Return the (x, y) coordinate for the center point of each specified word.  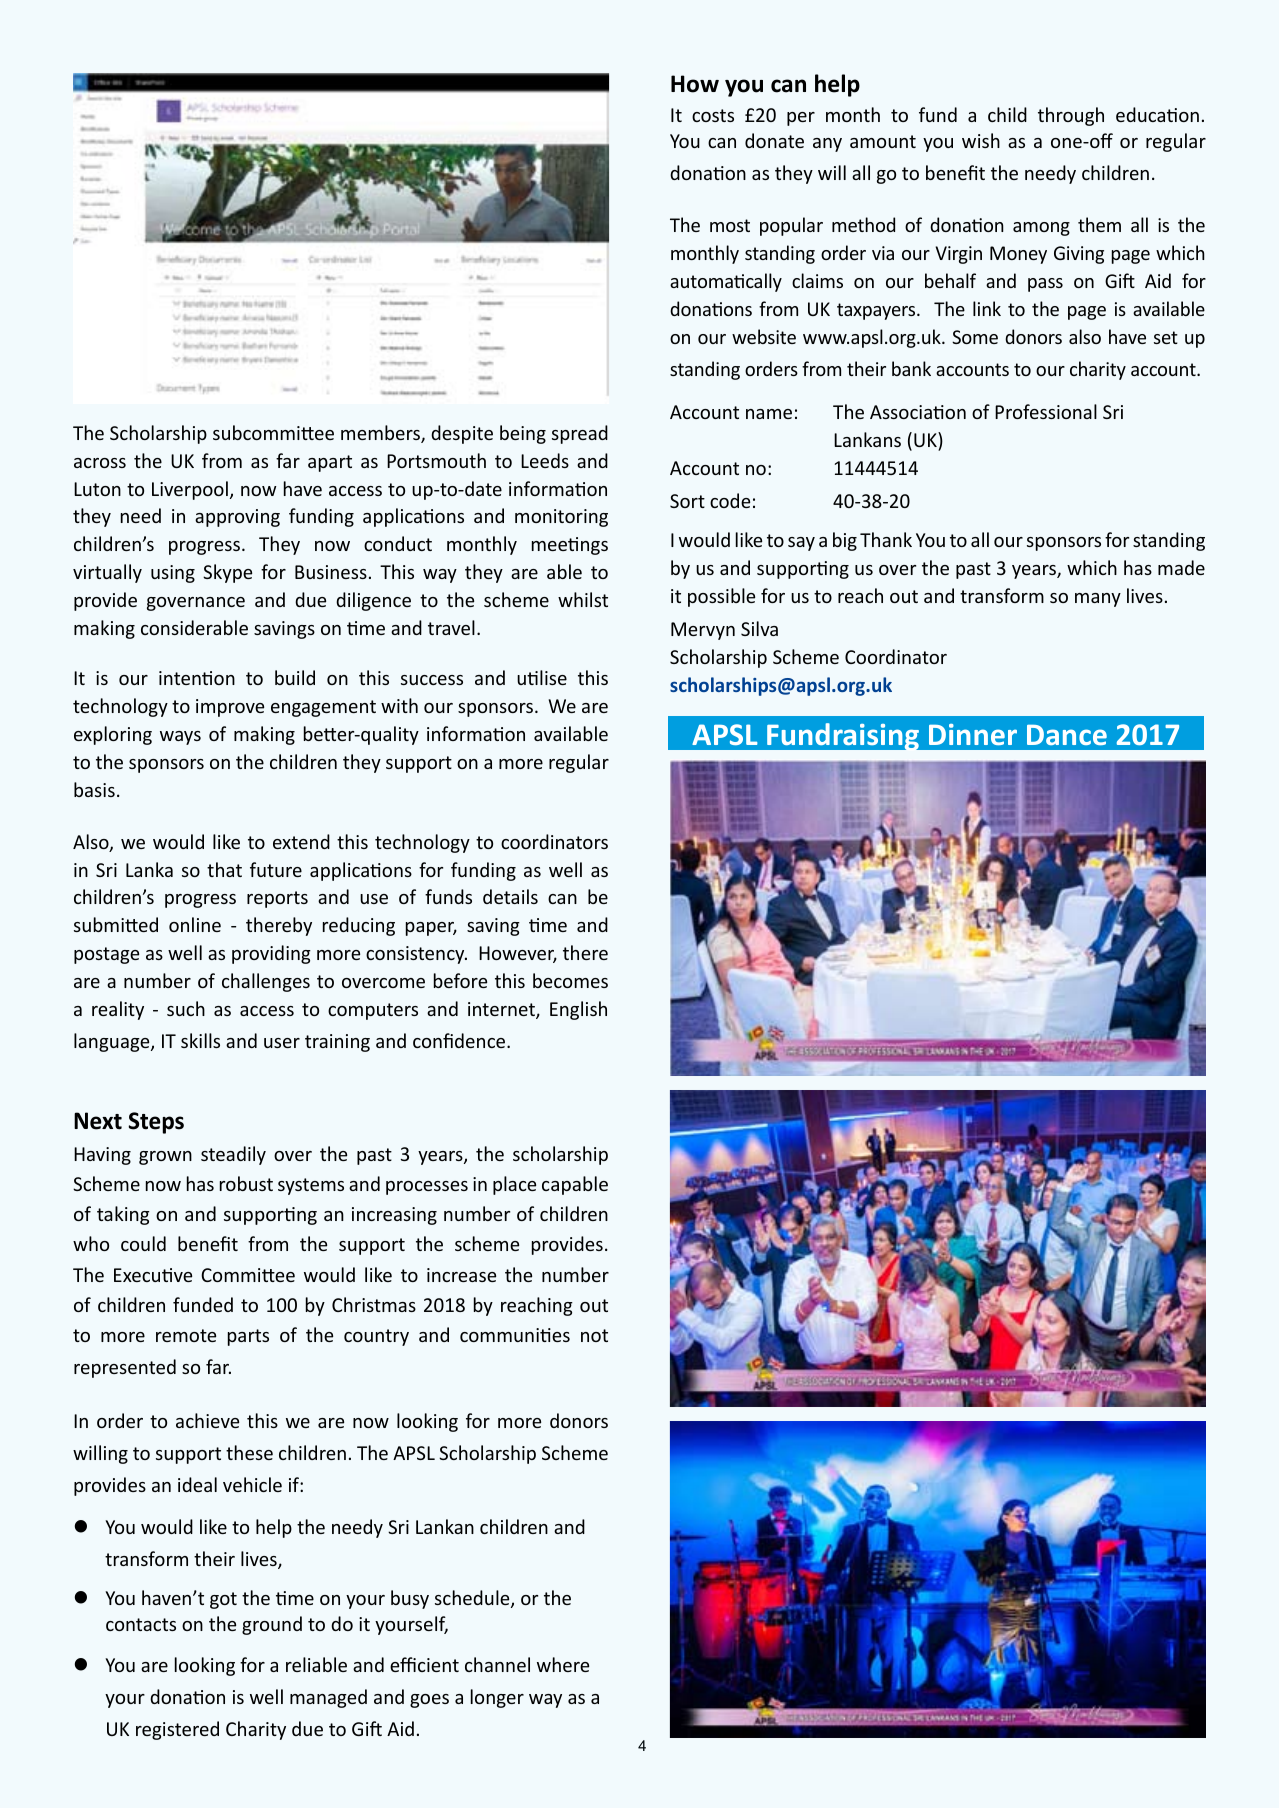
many (1098, 600)
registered (177, 1730)
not (594, 1335)
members (381, 434)
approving (237, 518)
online (195, 924)
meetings (570, 546)
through (1071, 116)
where (563, 1664)
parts (248, 1337)
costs (713, 115)
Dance (1067, 735)
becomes (570, 980)
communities (515, 1335)
